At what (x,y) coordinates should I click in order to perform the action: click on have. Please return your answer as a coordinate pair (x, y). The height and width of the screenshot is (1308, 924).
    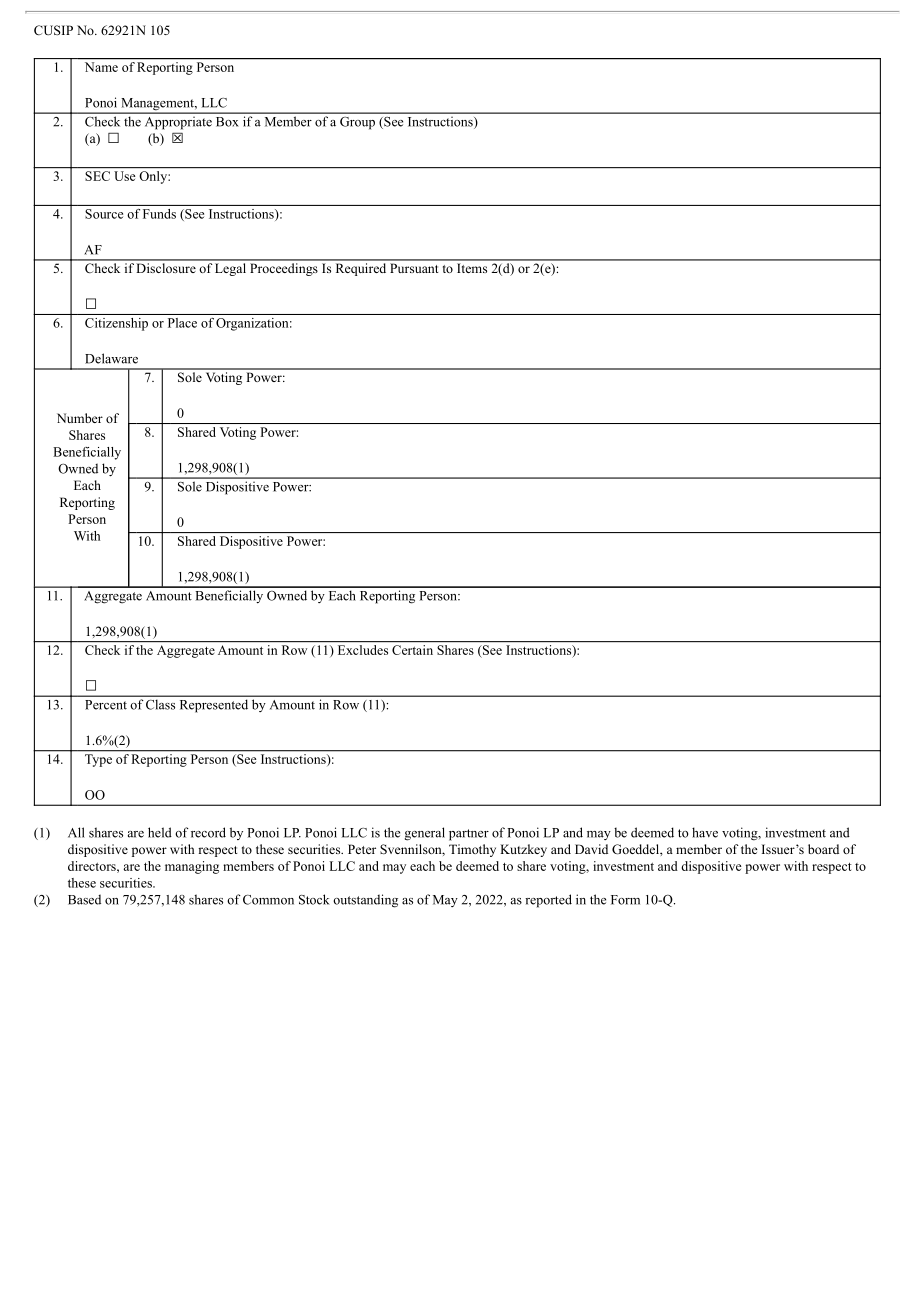
    Looking at the image, I should click on (705, 832).
